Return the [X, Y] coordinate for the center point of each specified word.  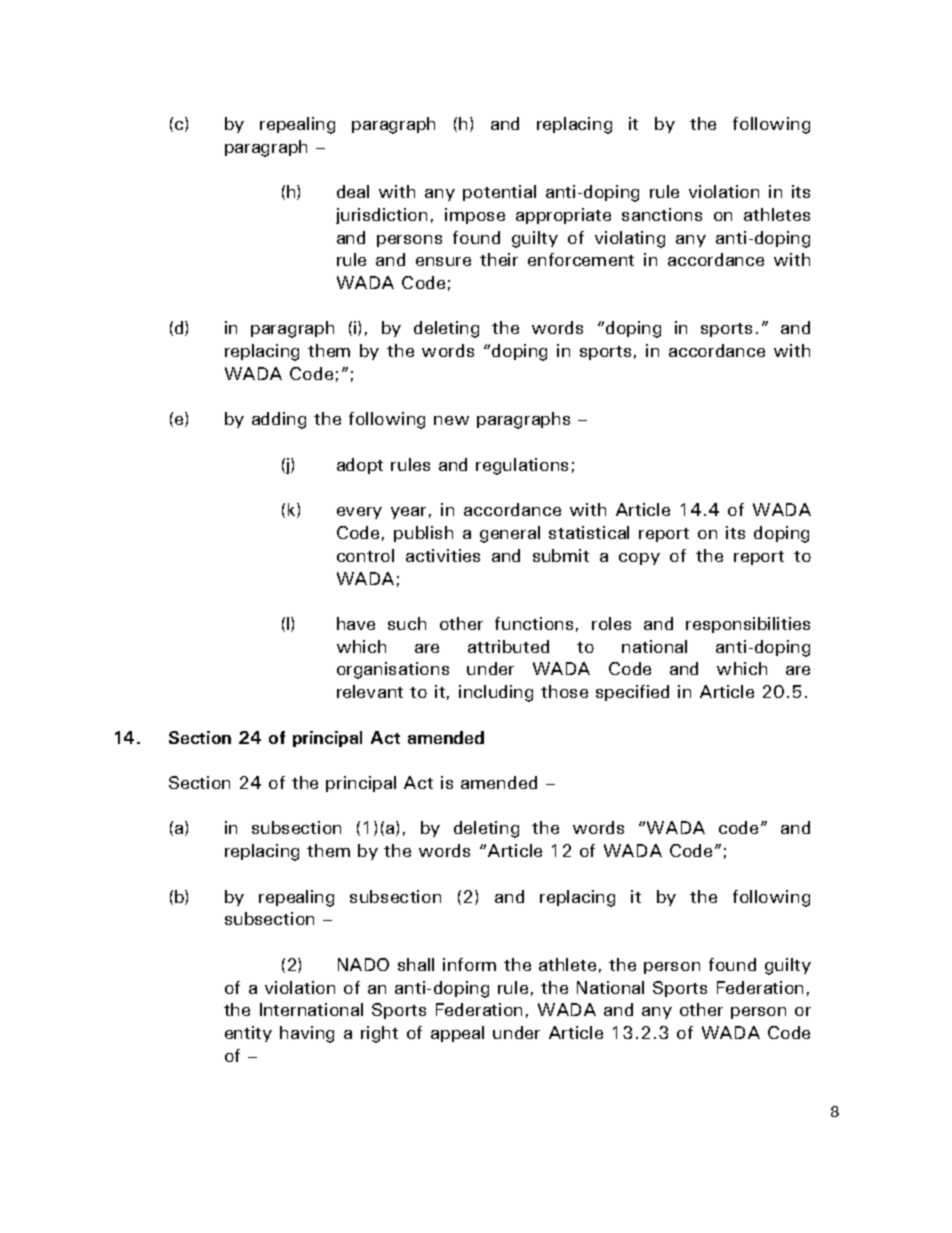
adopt [360, 466]
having [307, 1034]
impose [475, 216]
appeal [457, 1034]
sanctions [662, 214]
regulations [522, 466]
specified [632, 693]
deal [353, 191]
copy [639, 559]
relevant [370, 691]
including [496, 693]
